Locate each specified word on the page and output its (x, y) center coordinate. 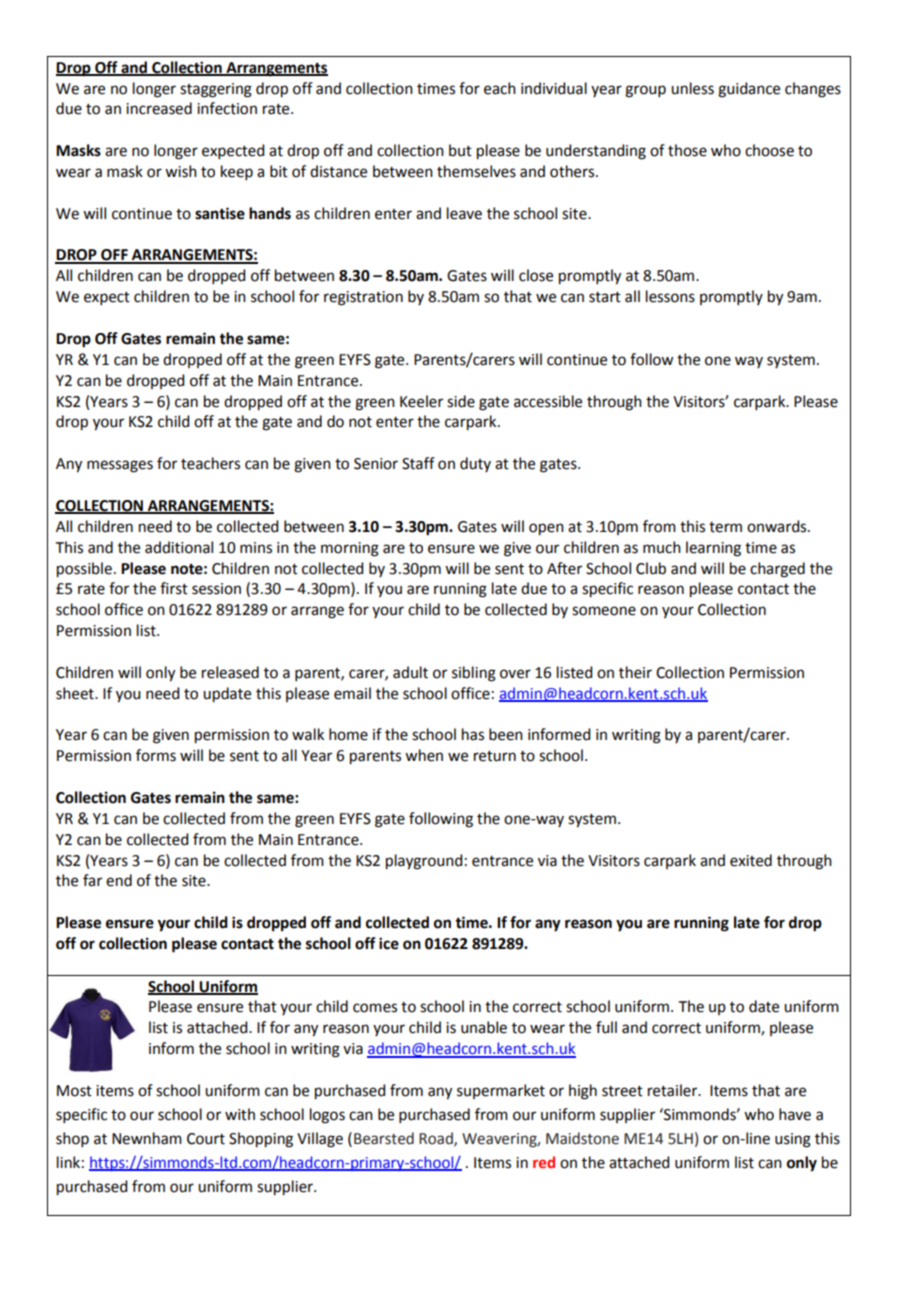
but (460, 150)
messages (120, 466)
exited (751, 860)
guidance (749, 90)
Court (206, 1139)
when (424, 755)
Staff (418, 463)
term (725, 527)
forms (156, 755)
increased (159, 108)
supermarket (501, 1091)
